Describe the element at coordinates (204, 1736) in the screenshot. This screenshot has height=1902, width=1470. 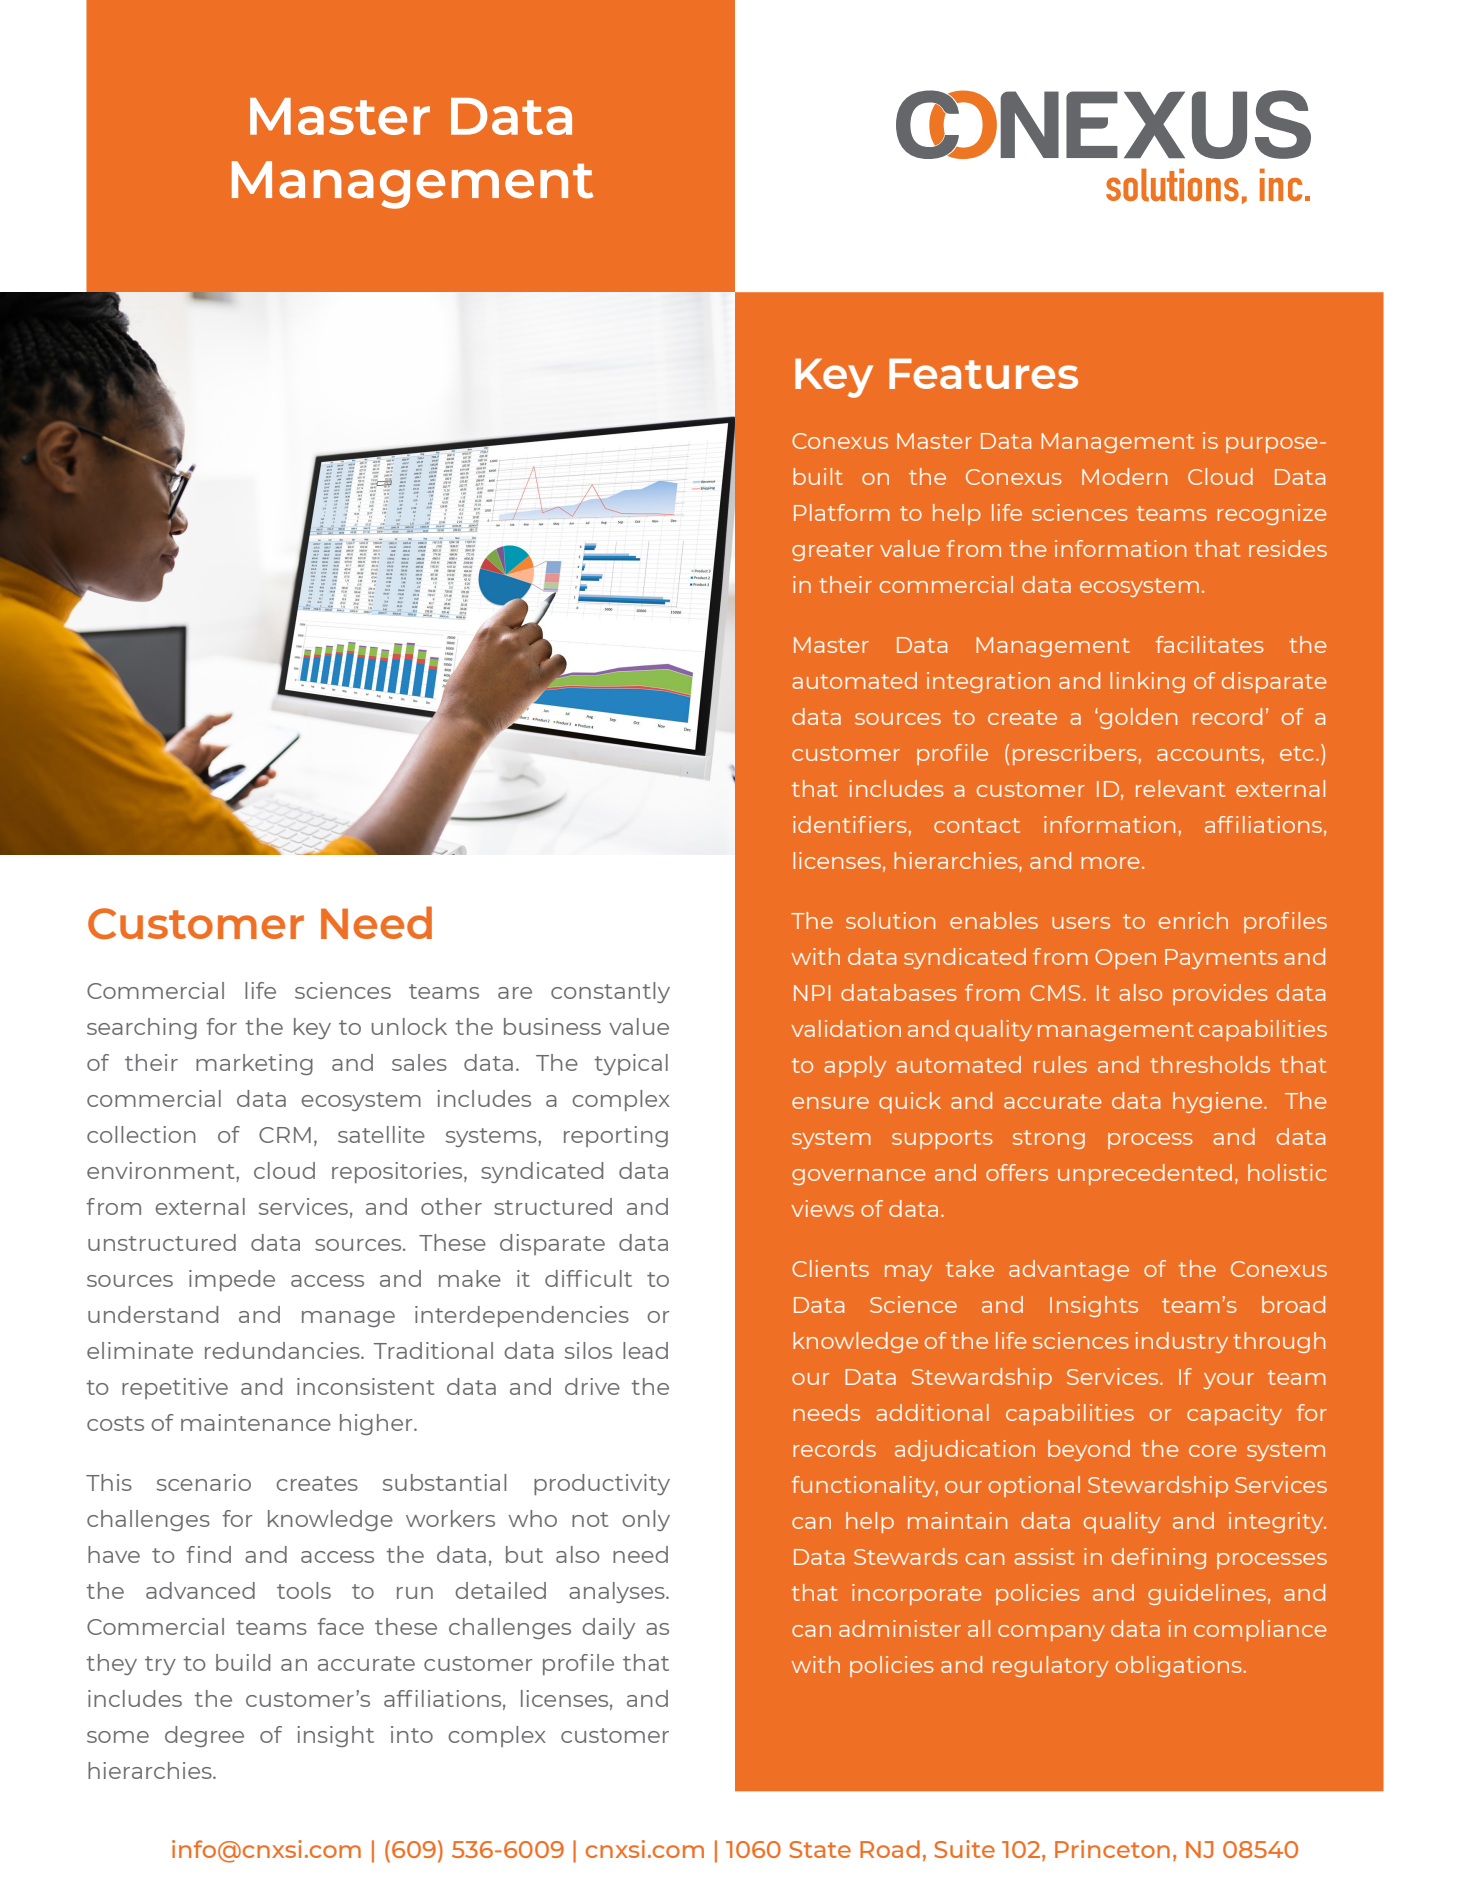
I see `degree` at that location.
